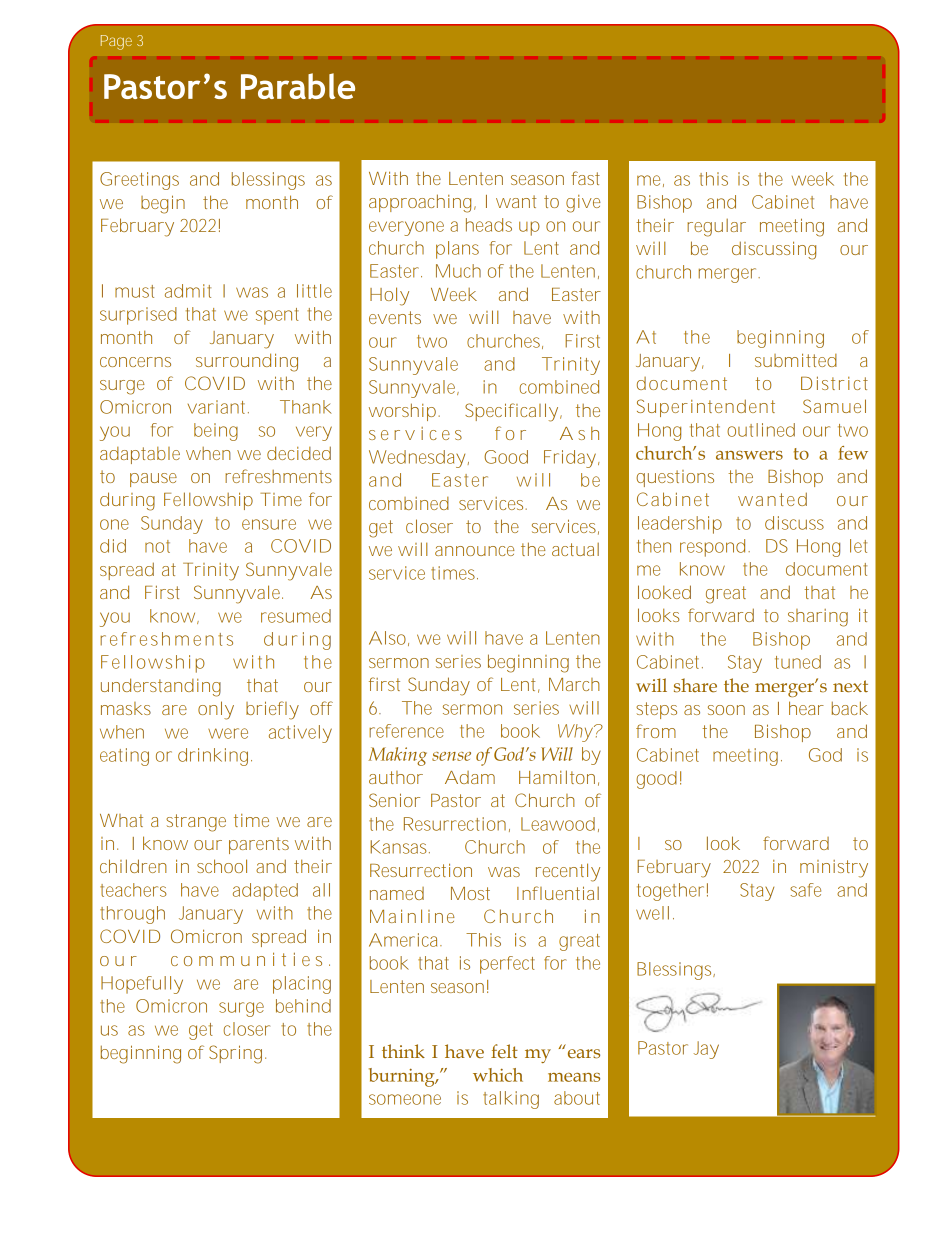  What do you see at coordinates (188, 291) in the screenshot?
I see `admit` at bounding box center [188, 291].
